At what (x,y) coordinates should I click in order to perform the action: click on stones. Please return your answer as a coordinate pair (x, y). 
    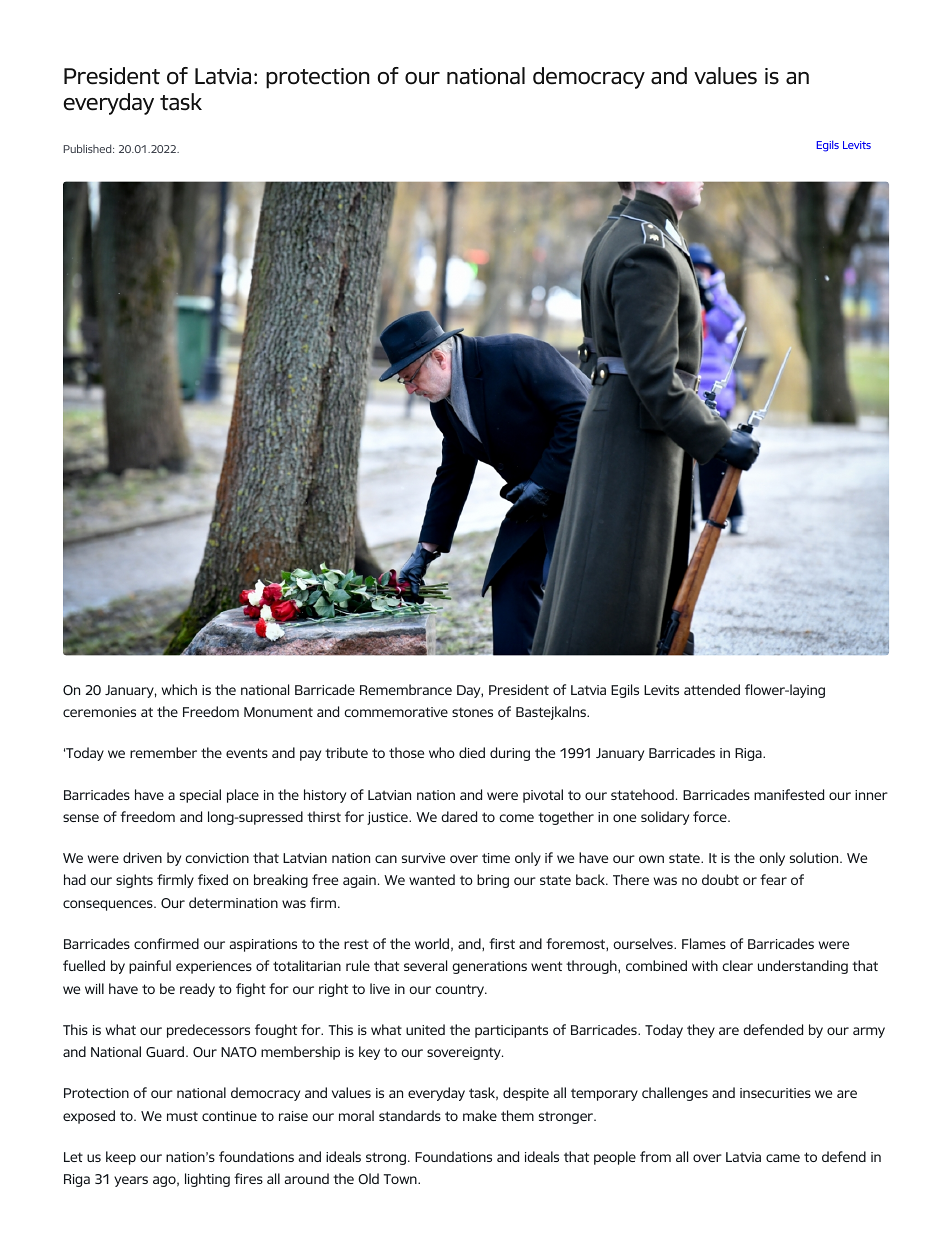
    Looking at the image, I should click on (472, 712).
